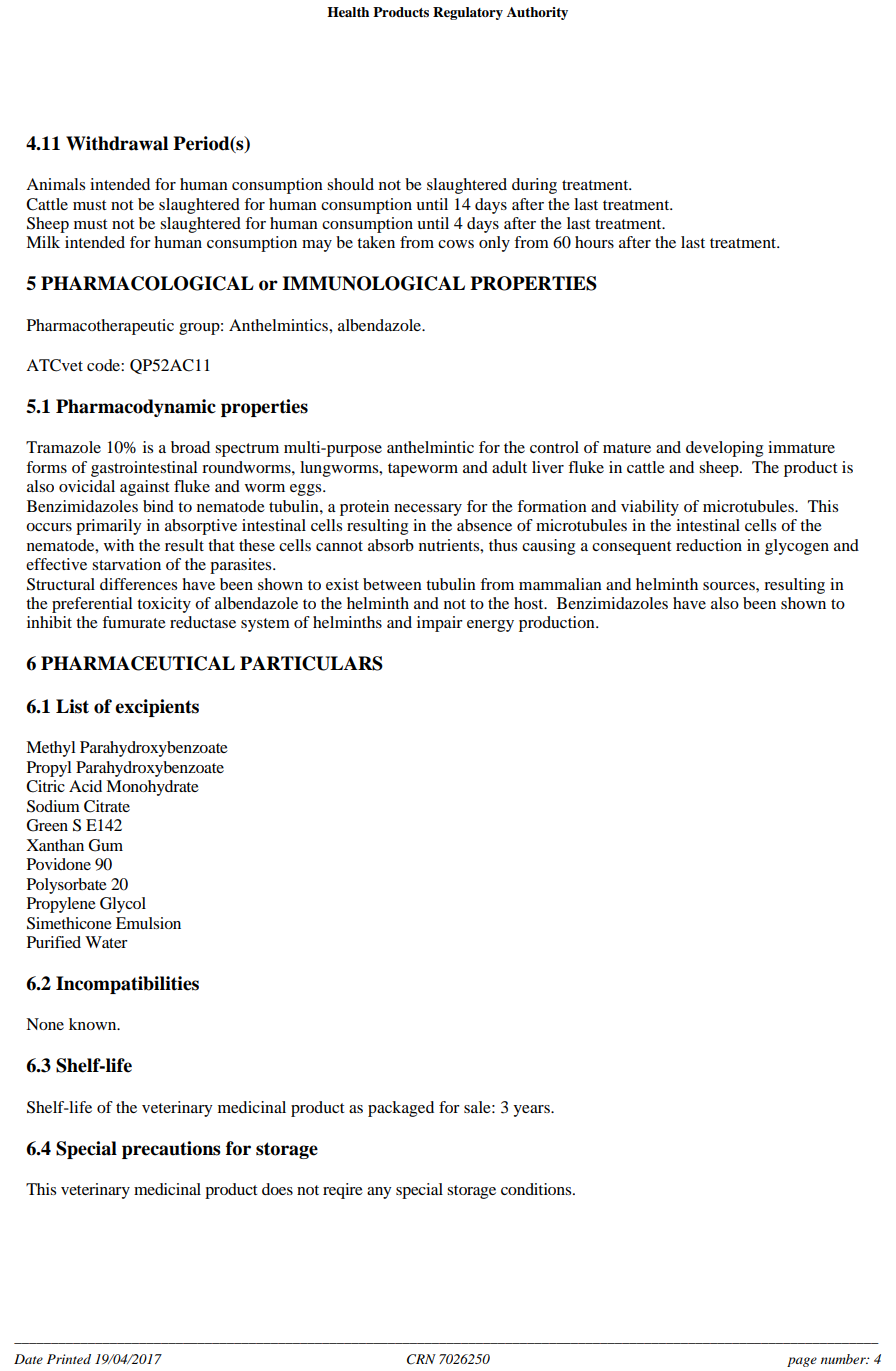  What do you see at coordinates (379, 1193) in the screenshot?
I see `any` at bounding box center [379, 1193].
